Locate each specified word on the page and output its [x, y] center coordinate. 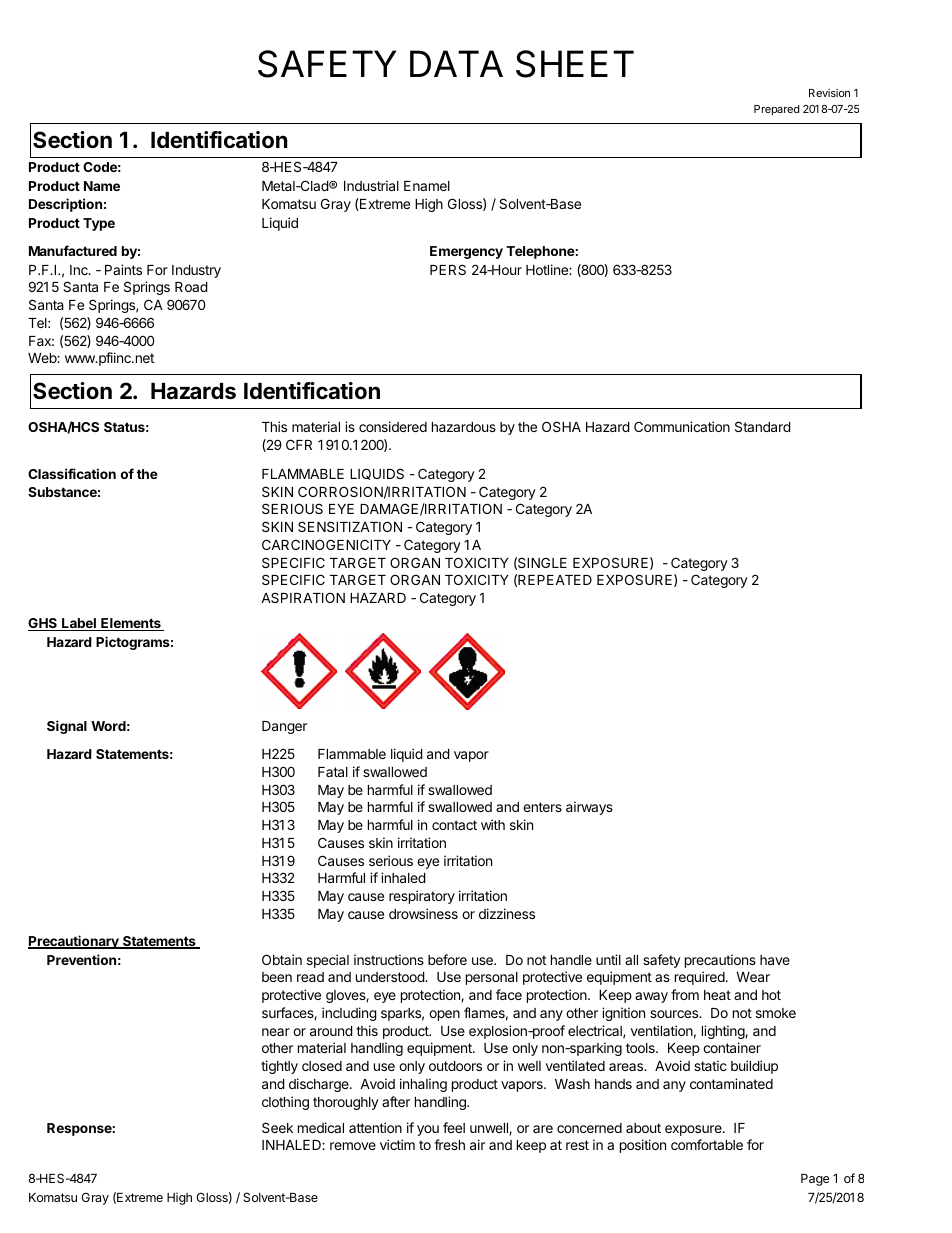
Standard [763, 426]
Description [65, 205]
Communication [682, 426]
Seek [277, 1127]
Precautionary [74, 942]
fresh [449, 1144]
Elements [131, 624]
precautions [720, 961]
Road [191, 287]
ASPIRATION [303, 597]
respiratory [422, 897]
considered [393, 426]
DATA [456, 63]
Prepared [777, 110]
